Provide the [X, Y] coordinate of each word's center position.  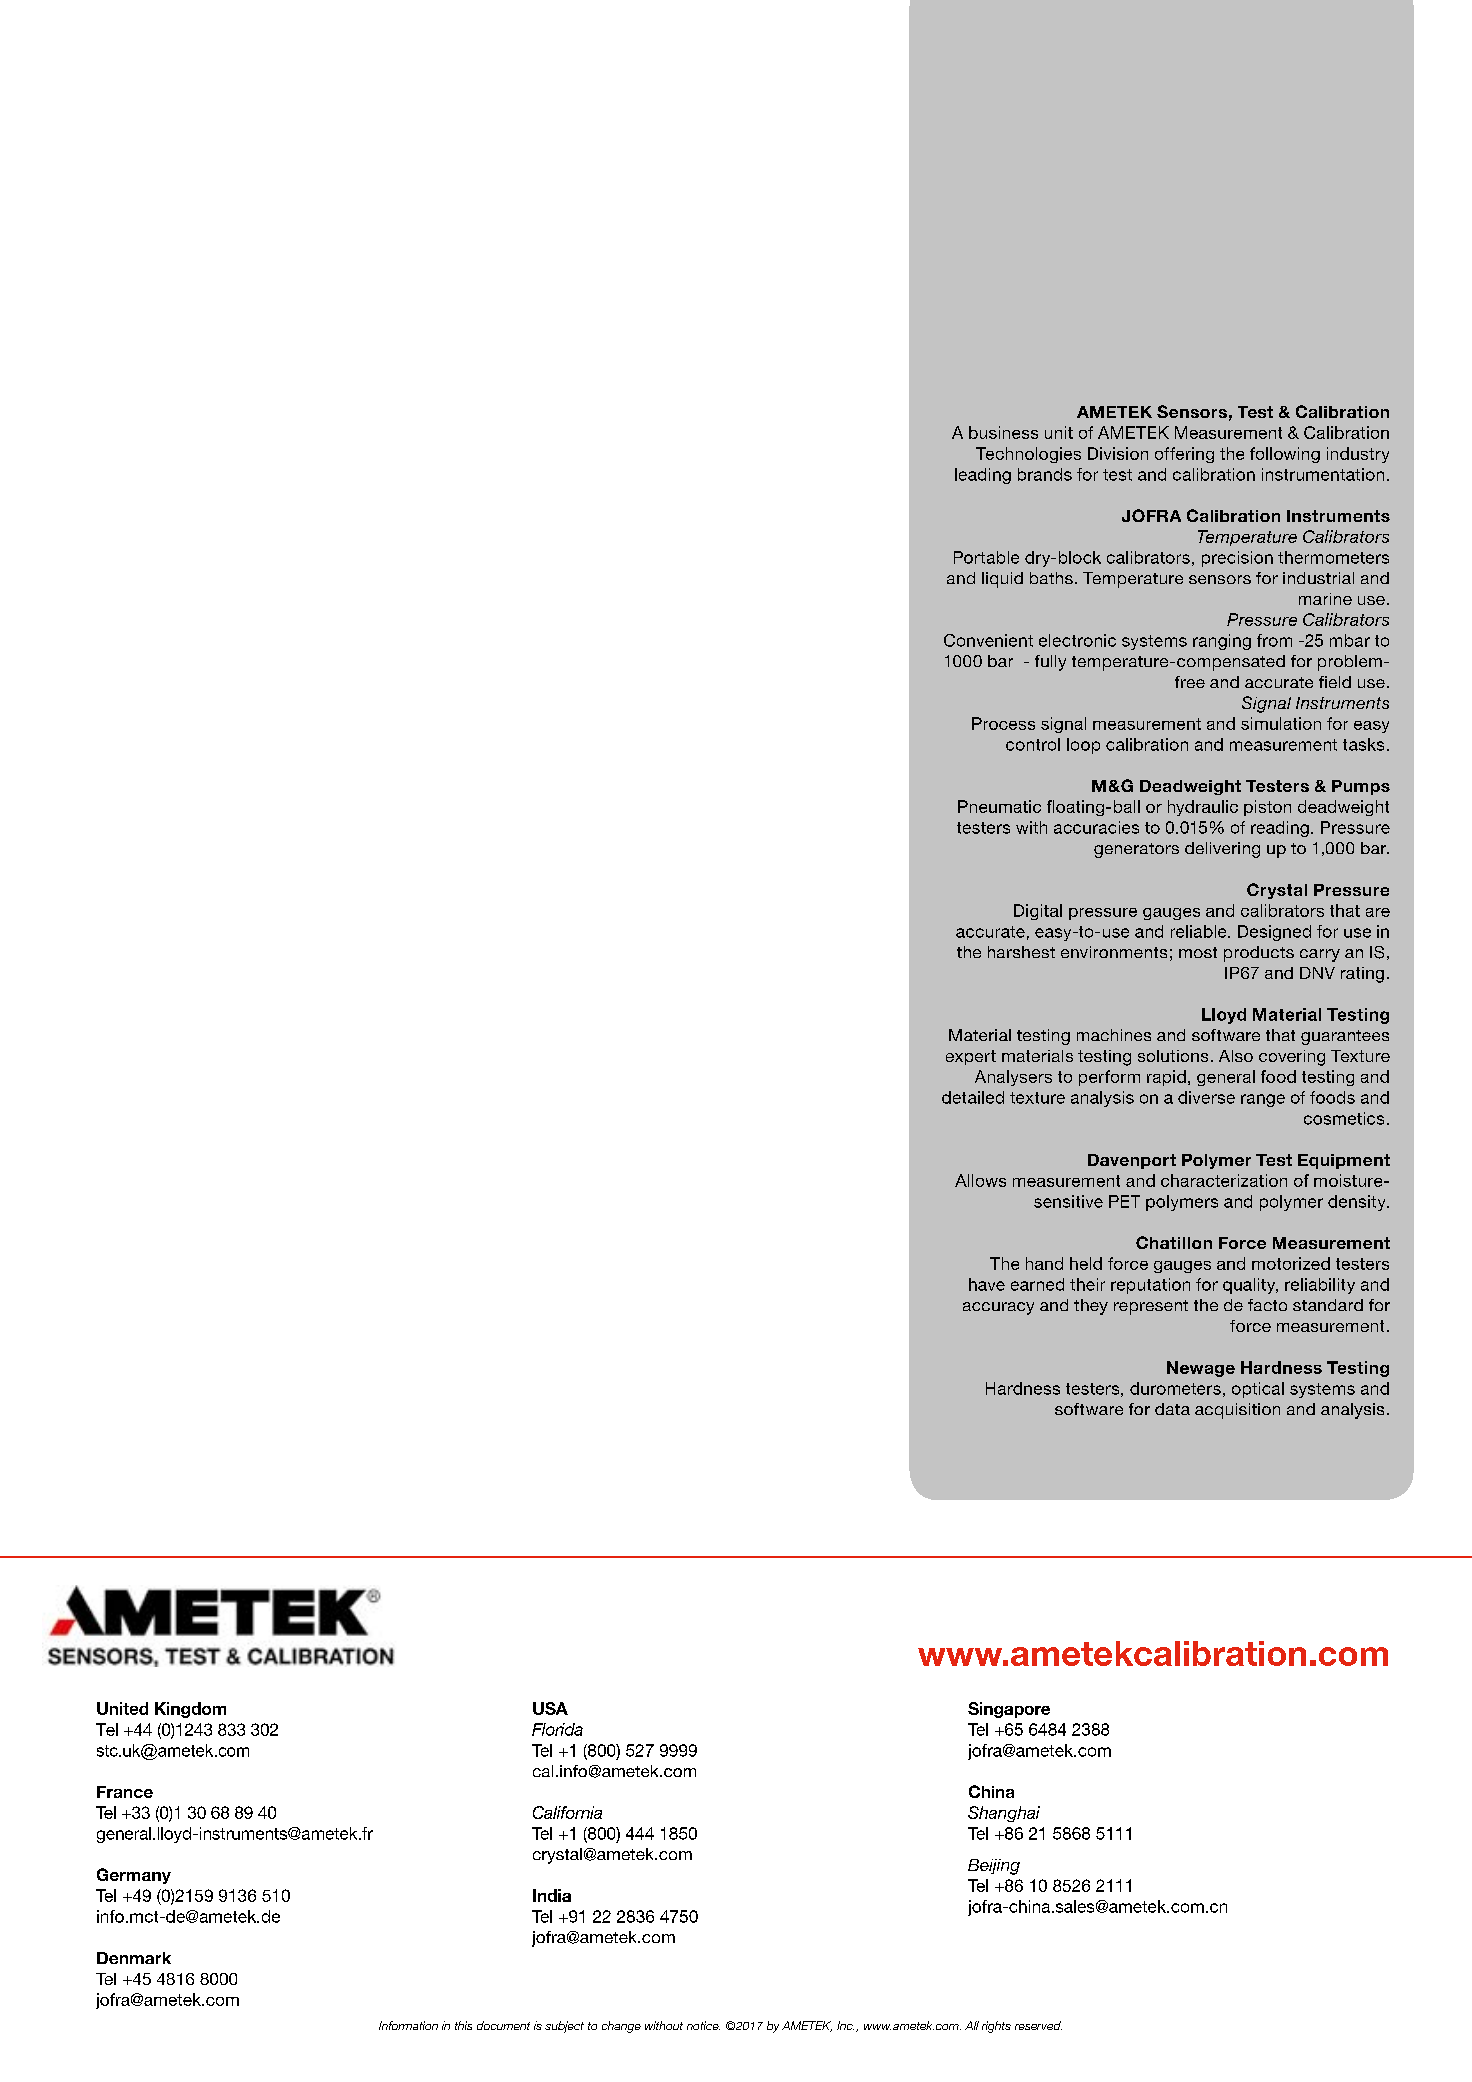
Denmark [134, 1958]
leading [983, 476]
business [1003, 432]
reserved [1038, 2025]
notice [703, 2025]
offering [1184, 455]
